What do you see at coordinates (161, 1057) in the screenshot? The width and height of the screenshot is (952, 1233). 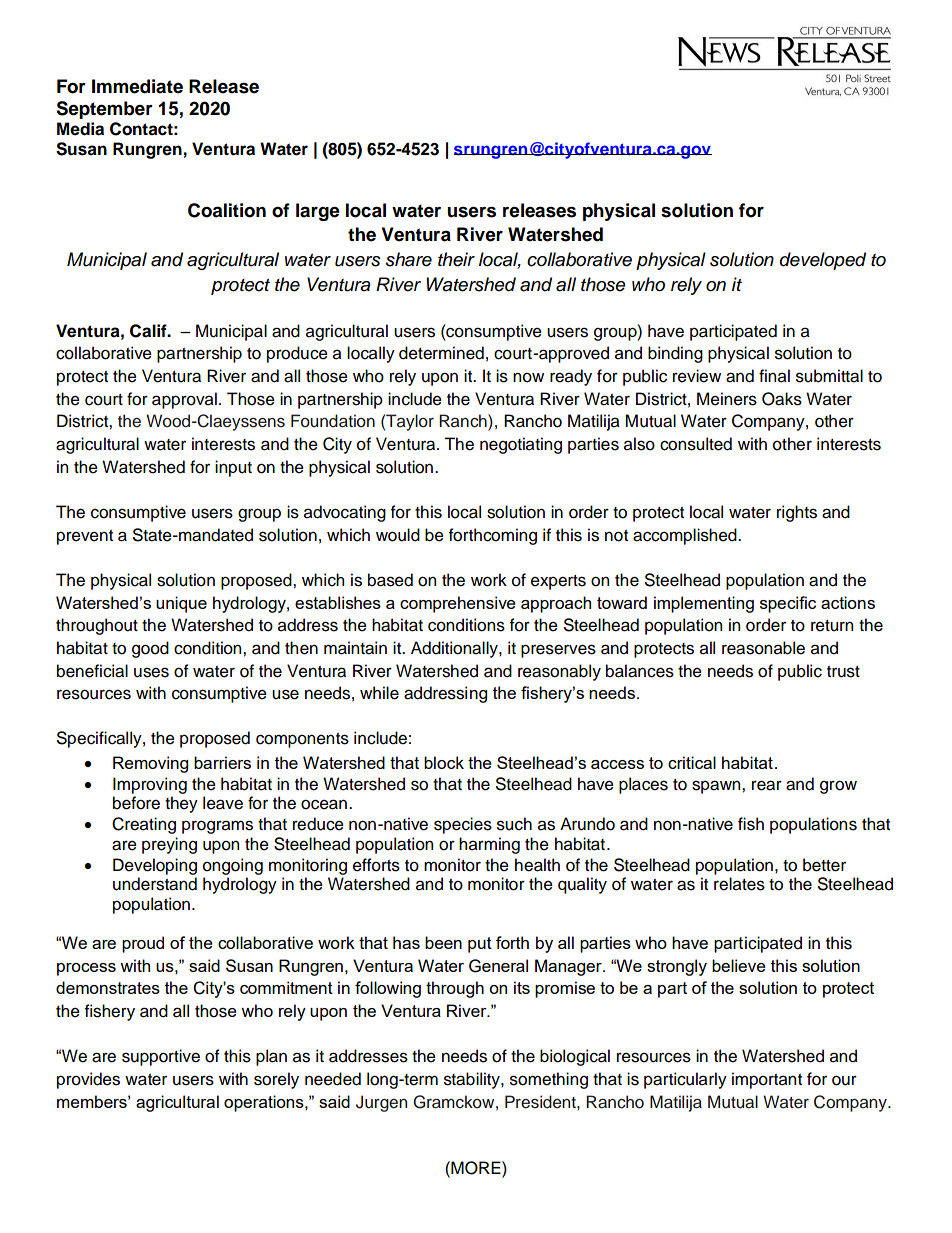 I see `supportive` at bounding box center [161, 1057].
